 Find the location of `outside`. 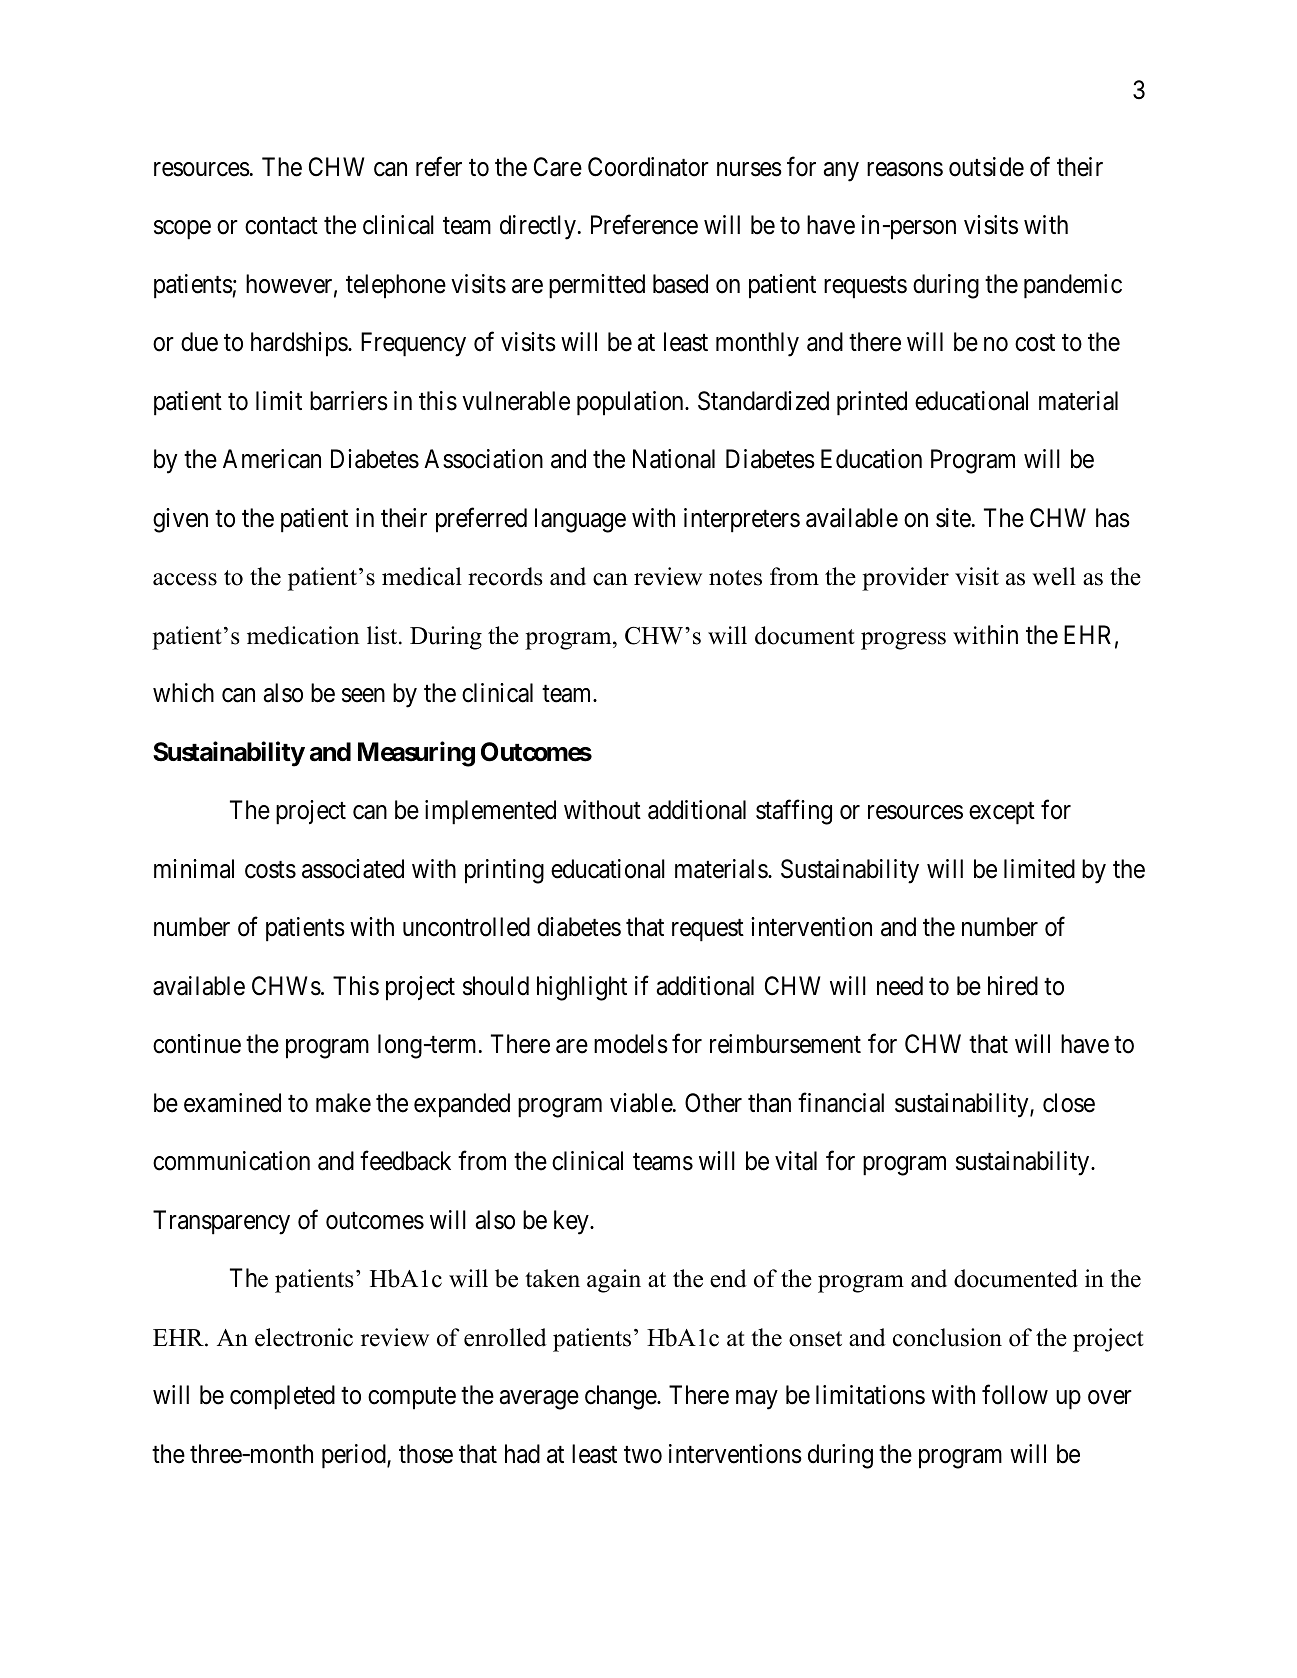

outside is located at coordinates (986, 167).
